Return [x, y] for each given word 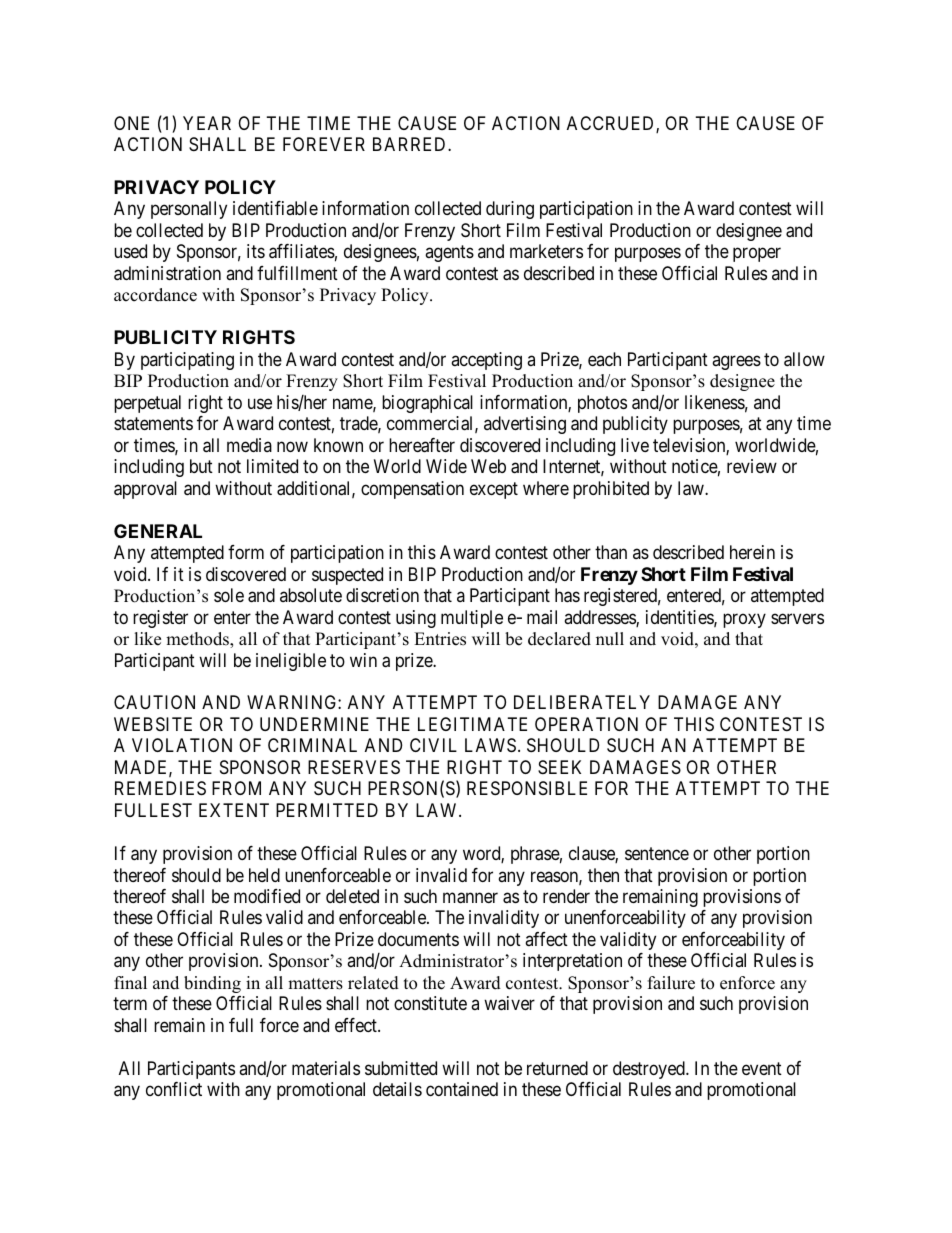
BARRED [411, 144]
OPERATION [586, 724]
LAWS [490, 745]
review [752, 466]
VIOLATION [182, 745]
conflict [174, 1089]
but [201, 466]
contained [462, 1089]
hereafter [422, 445]
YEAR [207, 123]
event [762, 1068]
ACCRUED [612, 124]
